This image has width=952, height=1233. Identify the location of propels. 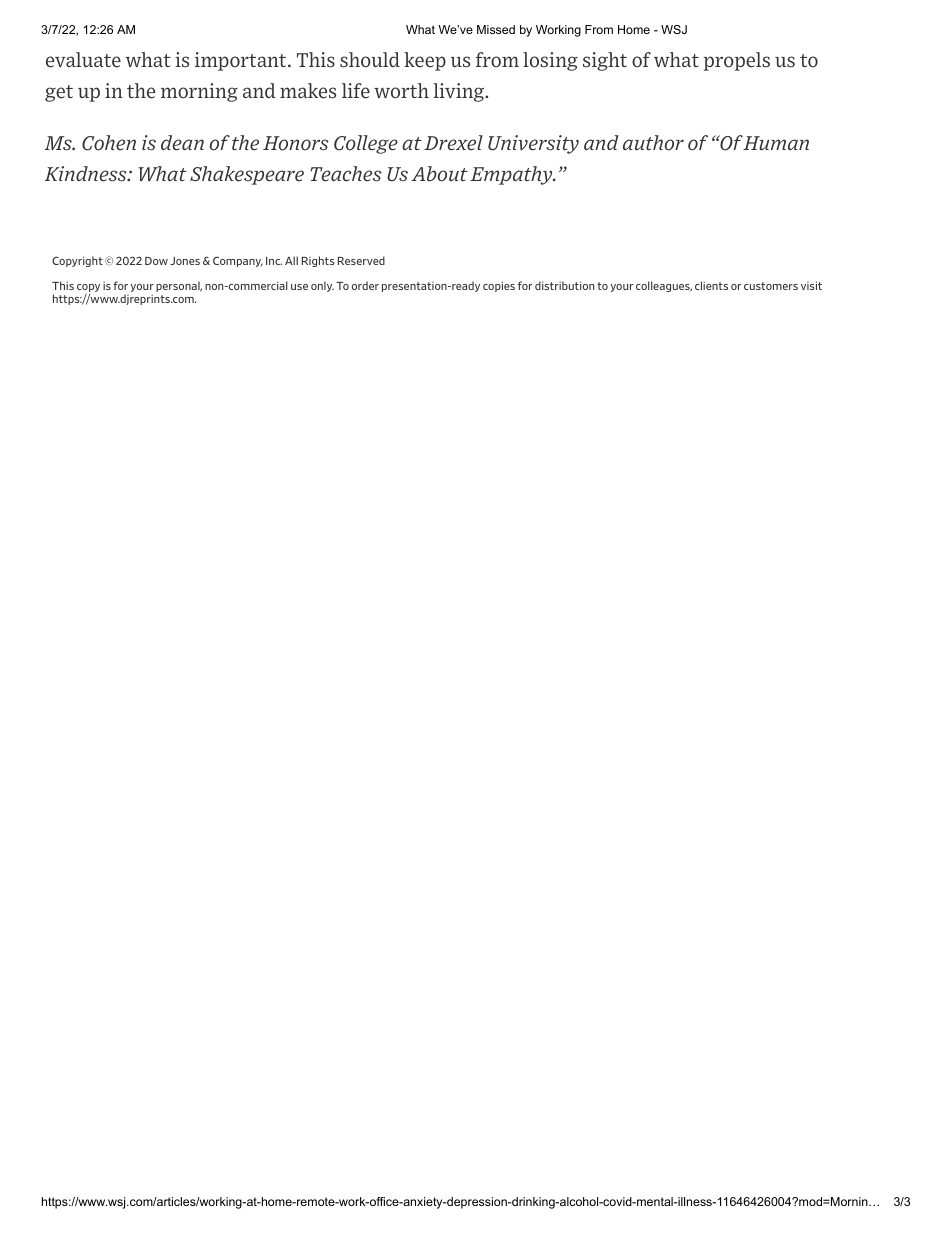
(737, 61).
